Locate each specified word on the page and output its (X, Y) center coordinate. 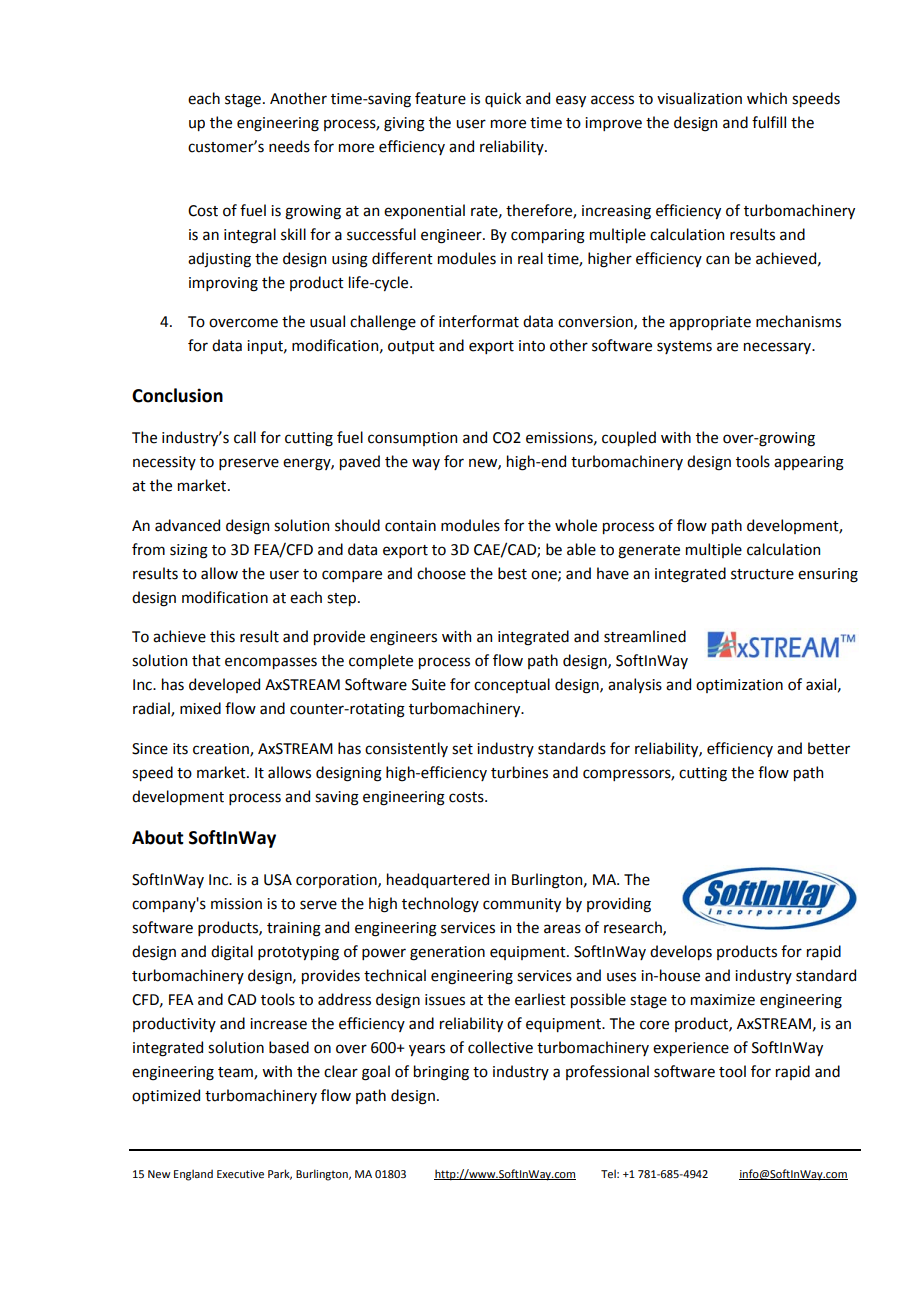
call (245, 437)
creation (222, 749)
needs (289, 146)
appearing (809, 463)
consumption (412, 439)
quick (503, 99)
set (462, 749)
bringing (441, 1073)
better (829, 748)
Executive (240, 1174)
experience (691, 1049)
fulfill (769, 122)
